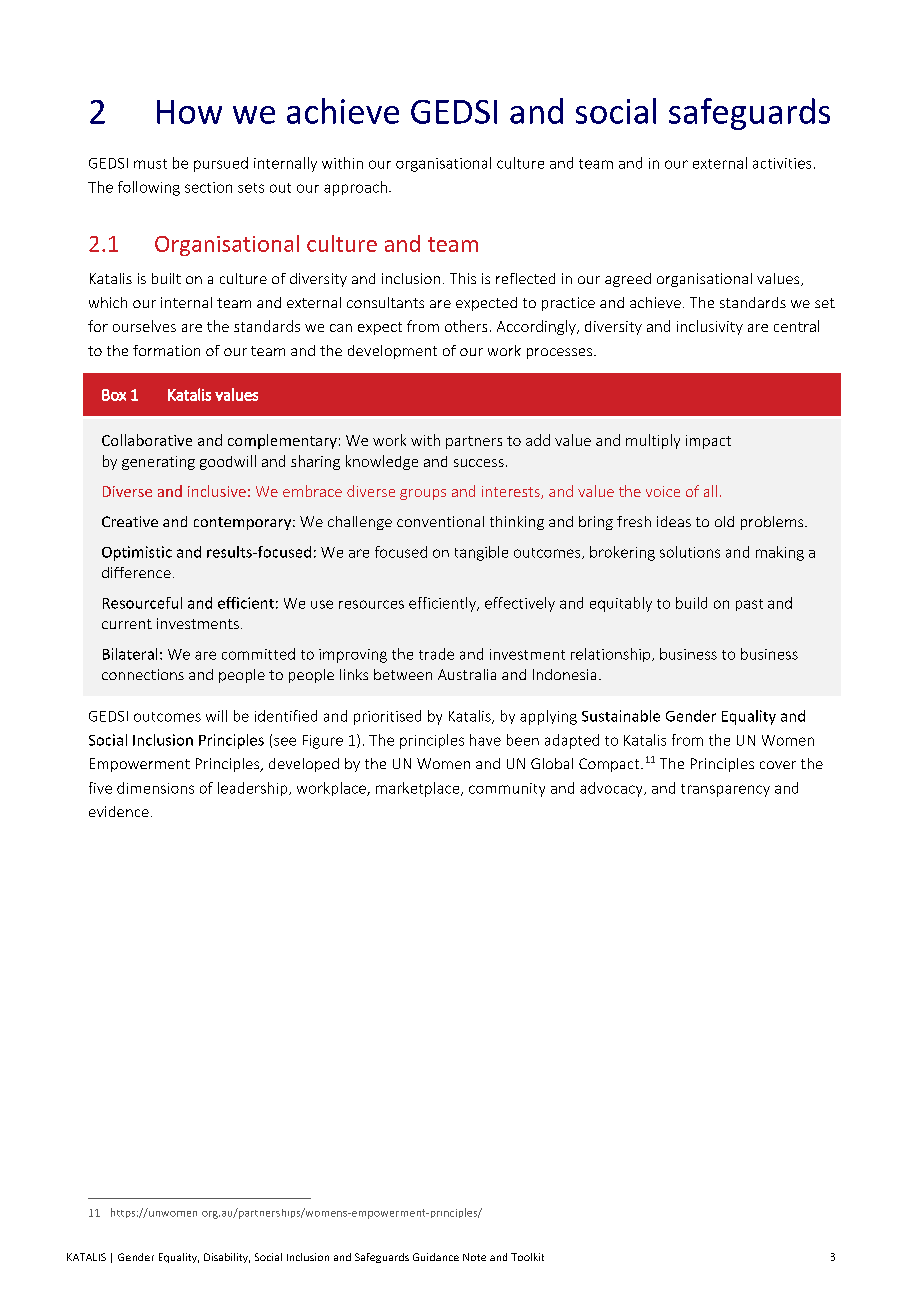  Describe the element at coordinates (355, 188) in the document. I see `approach` at that location.
